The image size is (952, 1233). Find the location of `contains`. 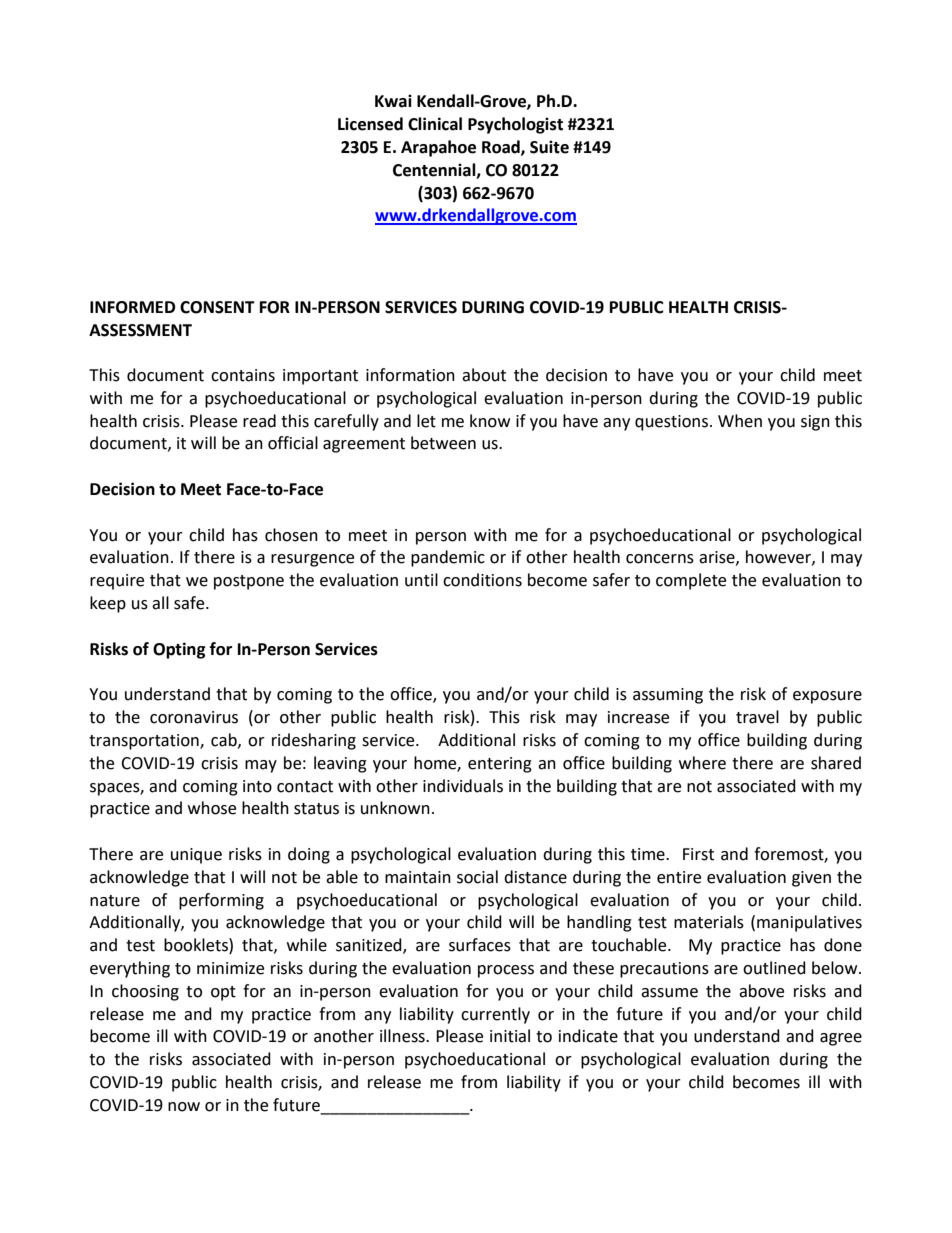

contains is located at coordinates (243, 375).
